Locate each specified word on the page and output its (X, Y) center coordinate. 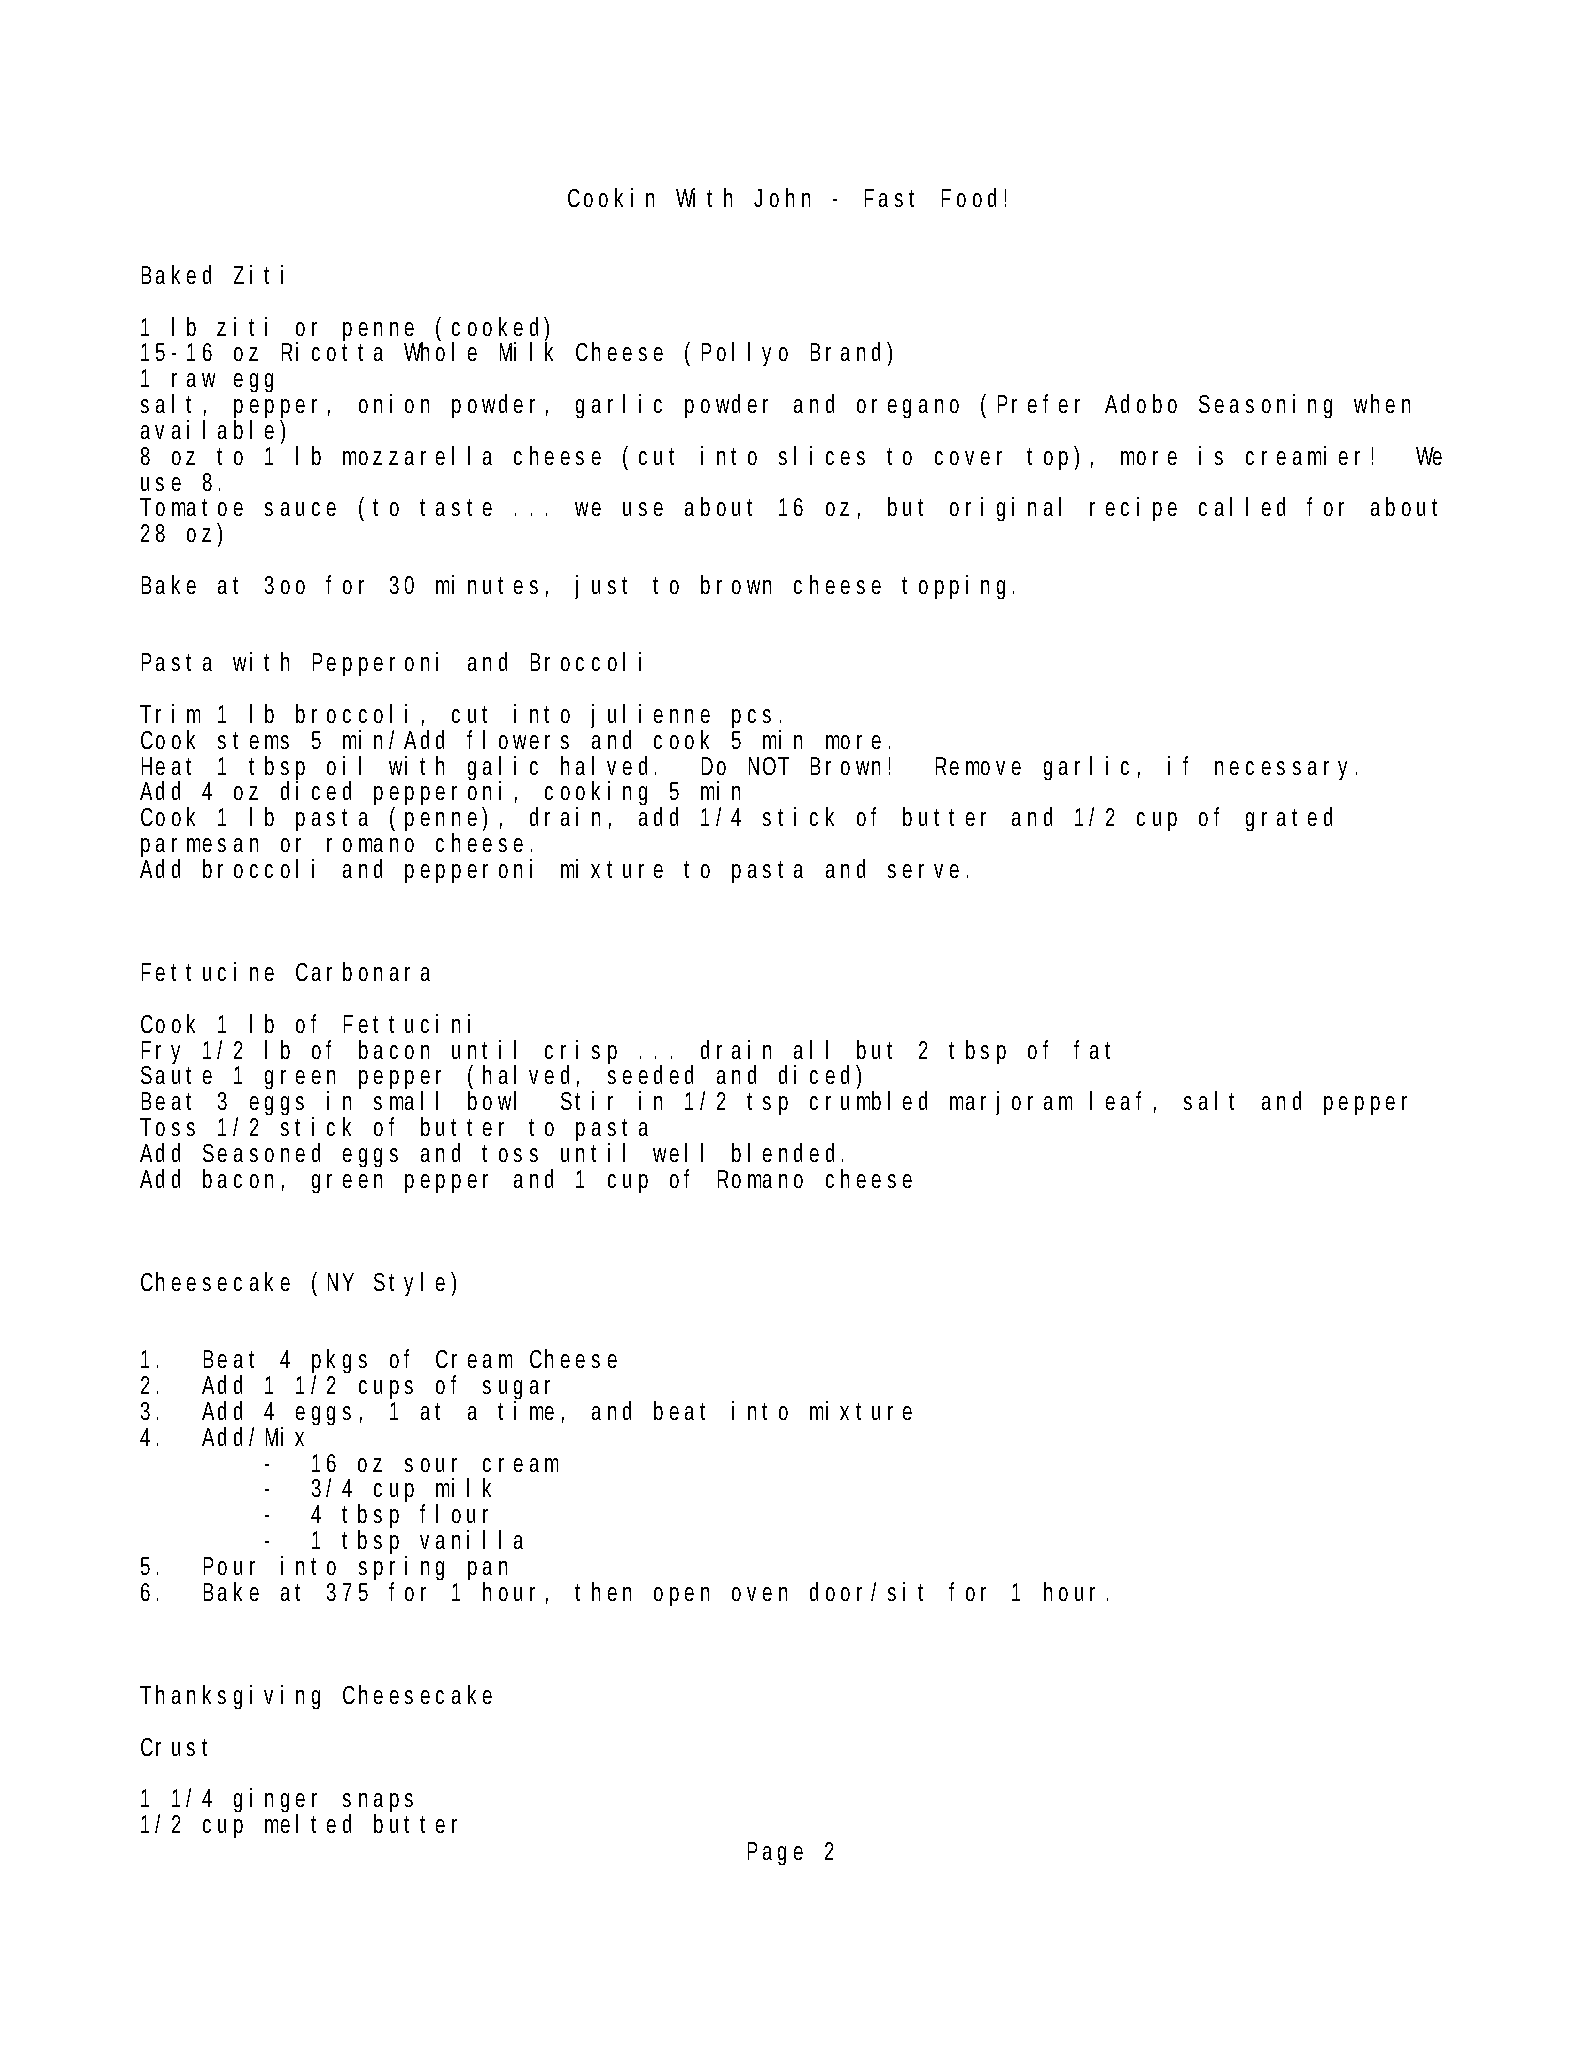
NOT (769, 766)
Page (775, 1853)
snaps (378, 1804)
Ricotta (332, 351)
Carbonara (363, 971)
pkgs (339, 1363)
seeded (650, 1074)
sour (431, 1465)
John (782, 197)
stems (253, 740)
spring (401, 1570)
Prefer (1039, 403)
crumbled (868, 1100)
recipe (1133, 509)
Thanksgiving (230, 1697)
